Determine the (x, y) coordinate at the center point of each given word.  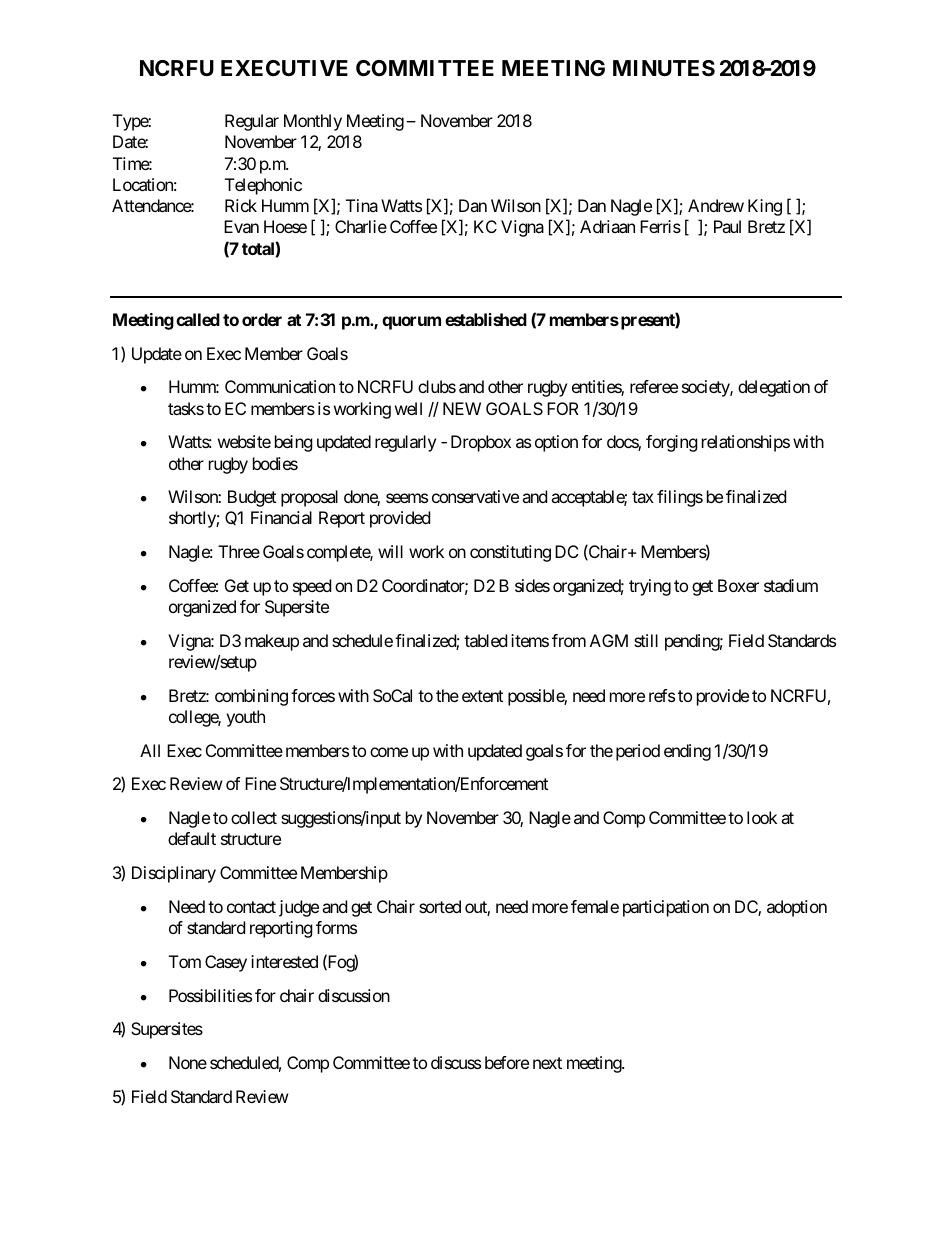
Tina (362, 205)
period (638, 752)
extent (482, 696)
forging (672, 443)
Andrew (716, 205)
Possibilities (210, 995)
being (294, 443)
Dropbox (481, 443)
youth (245, 718)
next (547, 1063)
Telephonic (263, 186)
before (507, 1062)
